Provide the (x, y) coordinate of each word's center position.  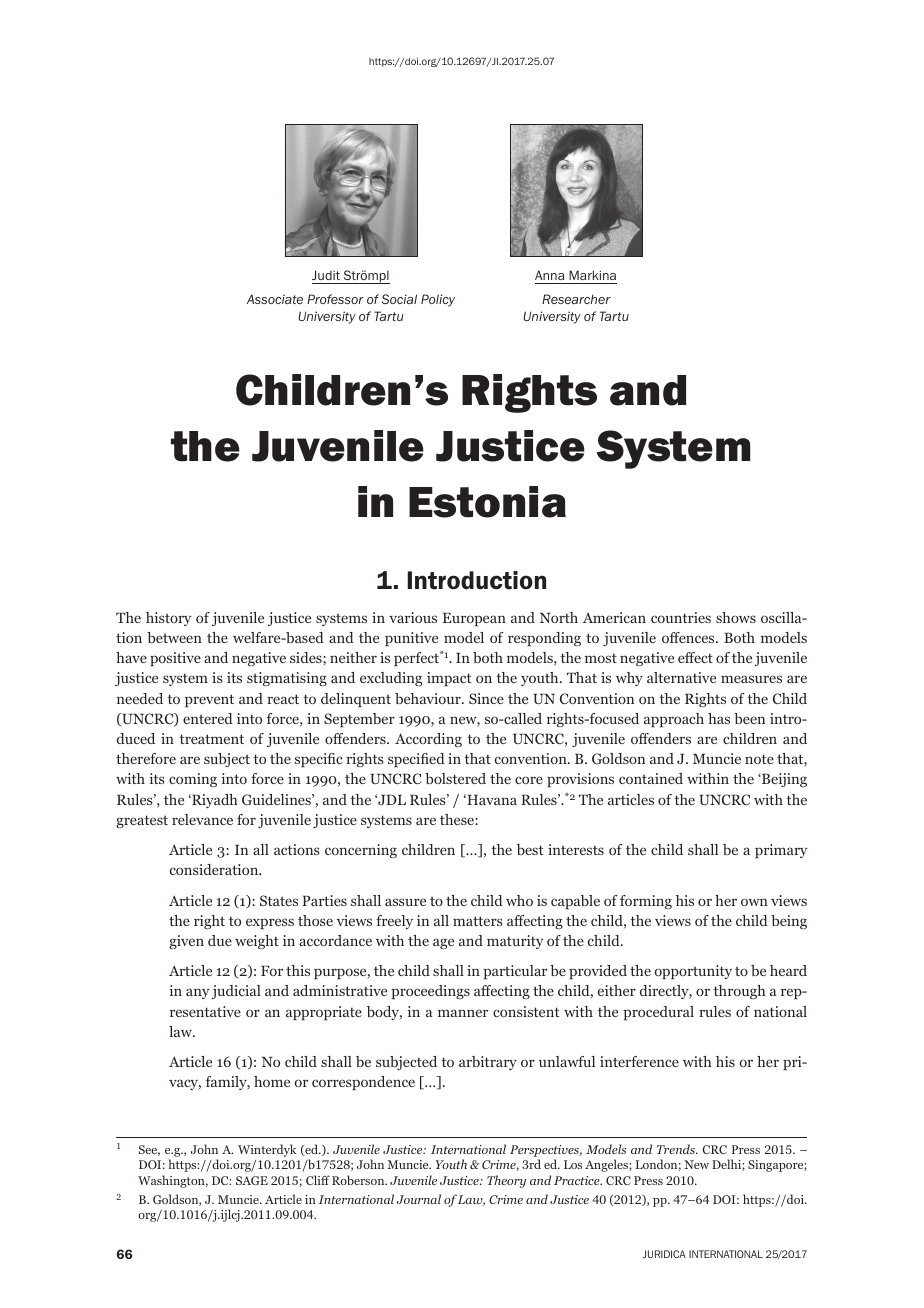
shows (736, 617)
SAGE (252, 1180)
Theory (506, 1181)
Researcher (576, 299)
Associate (275, 299)
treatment (211, 739)
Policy (438, 300)
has (719, 718)
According (428, 740)
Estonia (487, 502)
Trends (677, 1149)
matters (478, 921)
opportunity (693, 972)
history (168, 619)
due (220, 940)
